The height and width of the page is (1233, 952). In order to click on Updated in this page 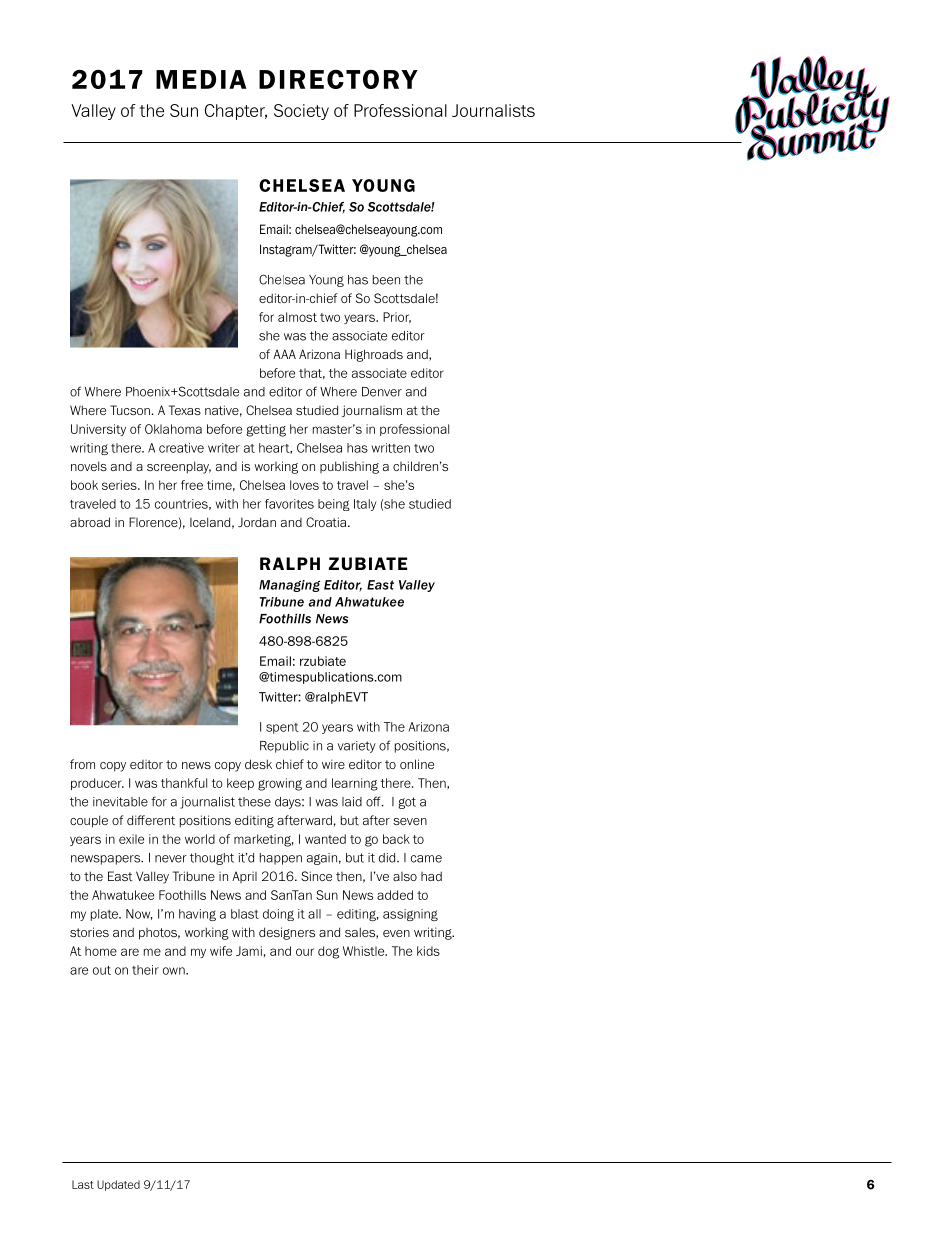, I will do `click(118, 1185)`.
